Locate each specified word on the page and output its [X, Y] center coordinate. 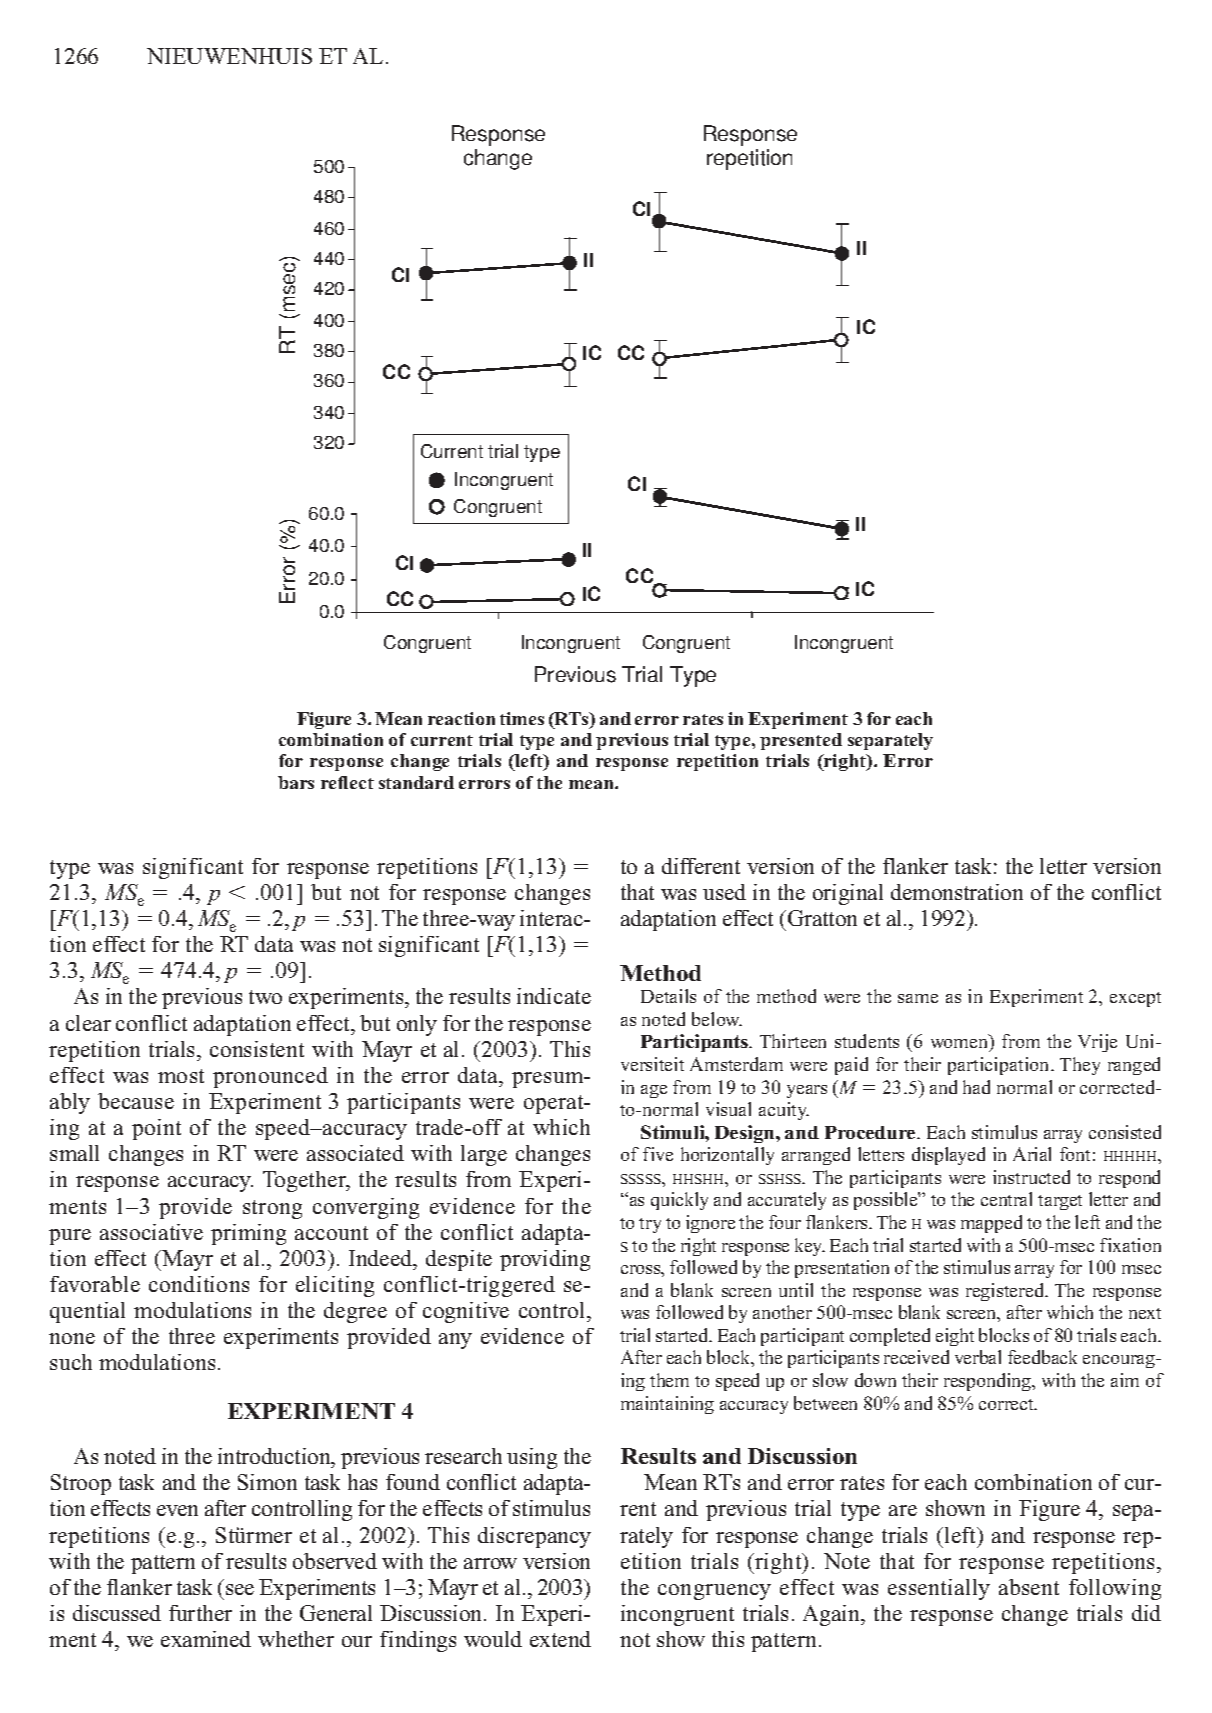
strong [272, 1209]
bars [296, 782]
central [1006, 1199]
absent [1029, 1587]
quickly [679, 1201]
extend [560, 1639]
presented [801, 741]
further [200, 1613]
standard [416, 782]
